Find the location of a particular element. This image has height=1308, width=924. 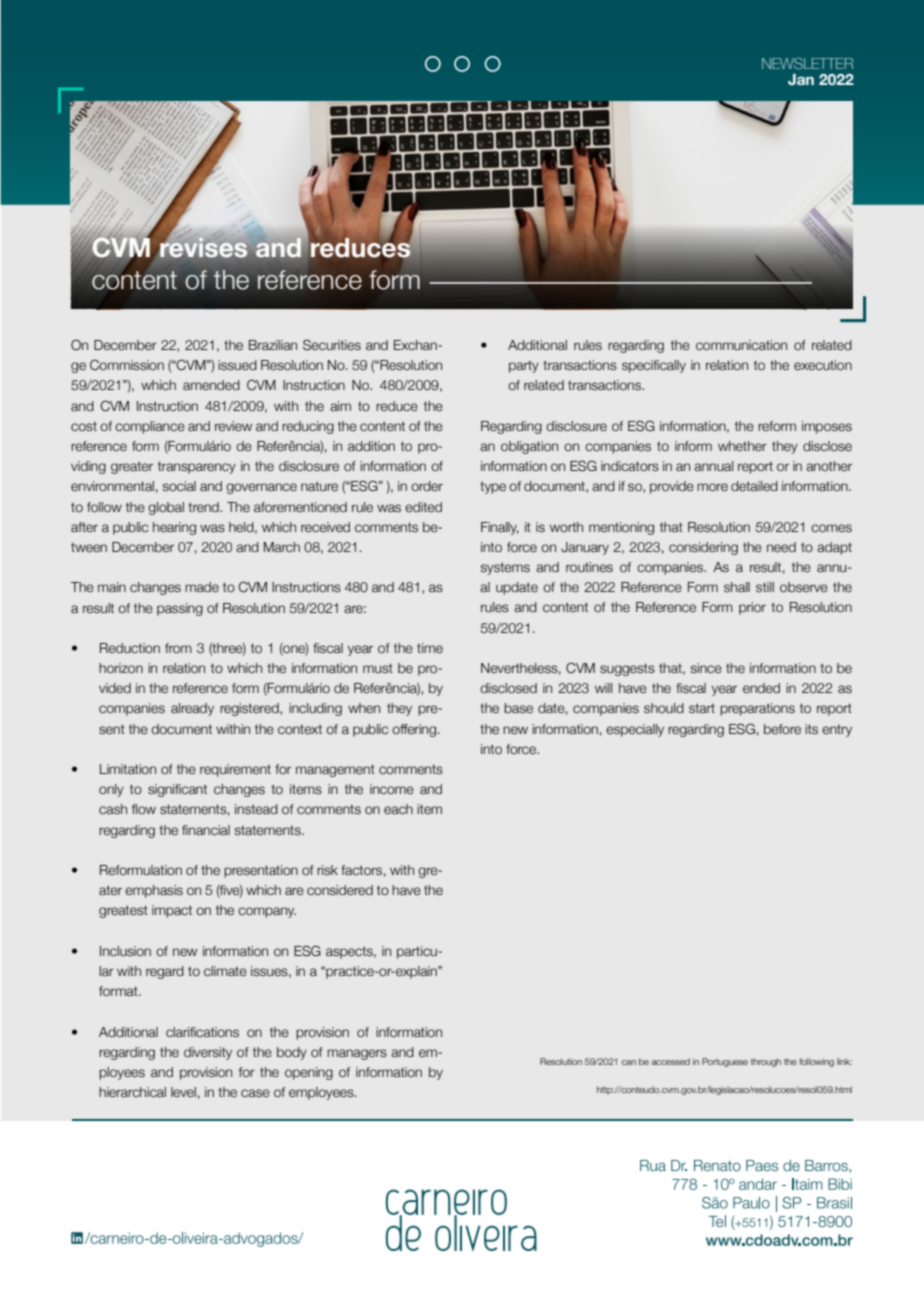

systems is located at coordinates (505, 568).
